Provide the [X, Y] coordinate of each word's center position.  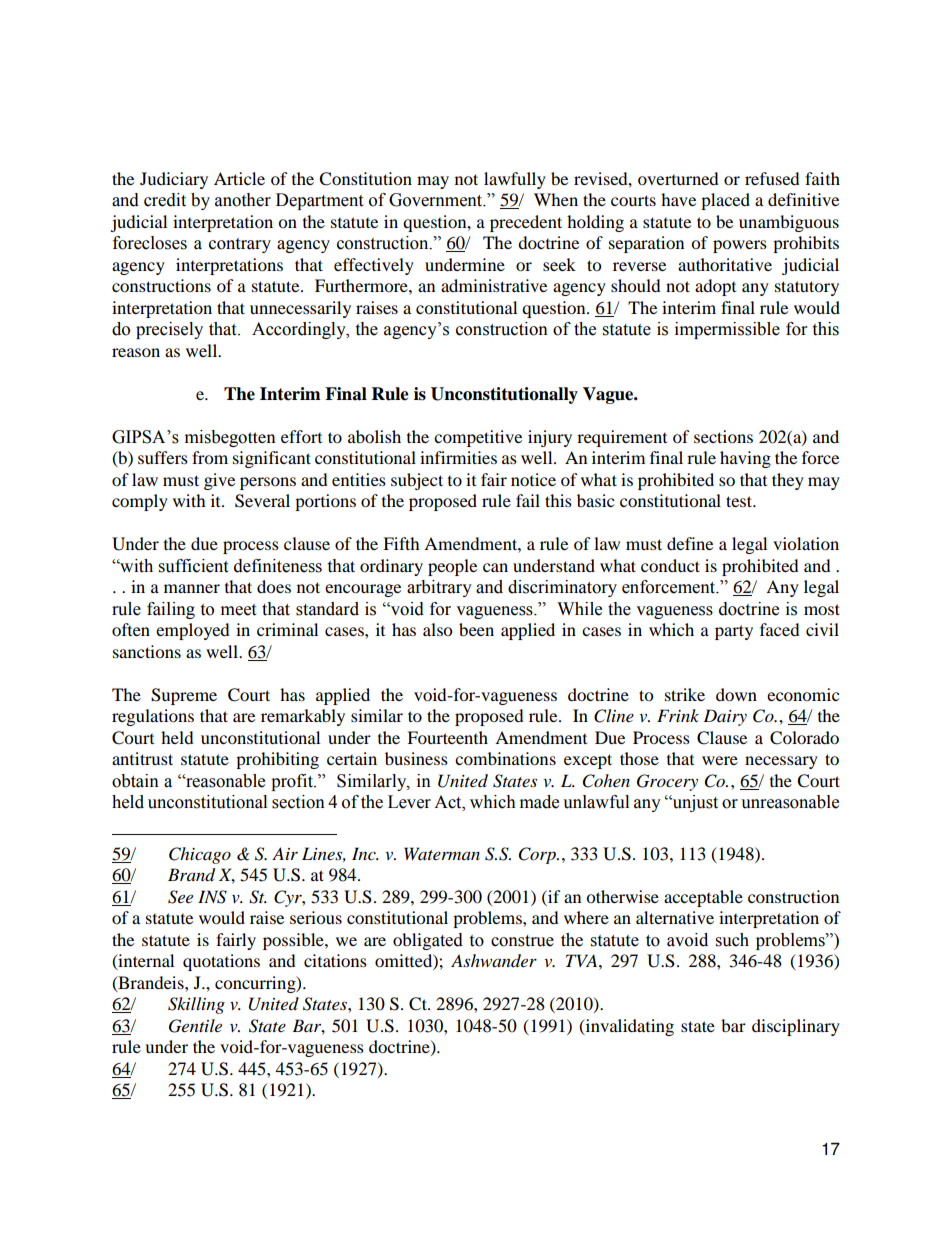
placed [725, 201]
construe [522, 941]
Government [437, 200]
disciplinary [796, 1027]
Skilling [196, 1005]
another [243, 200]
